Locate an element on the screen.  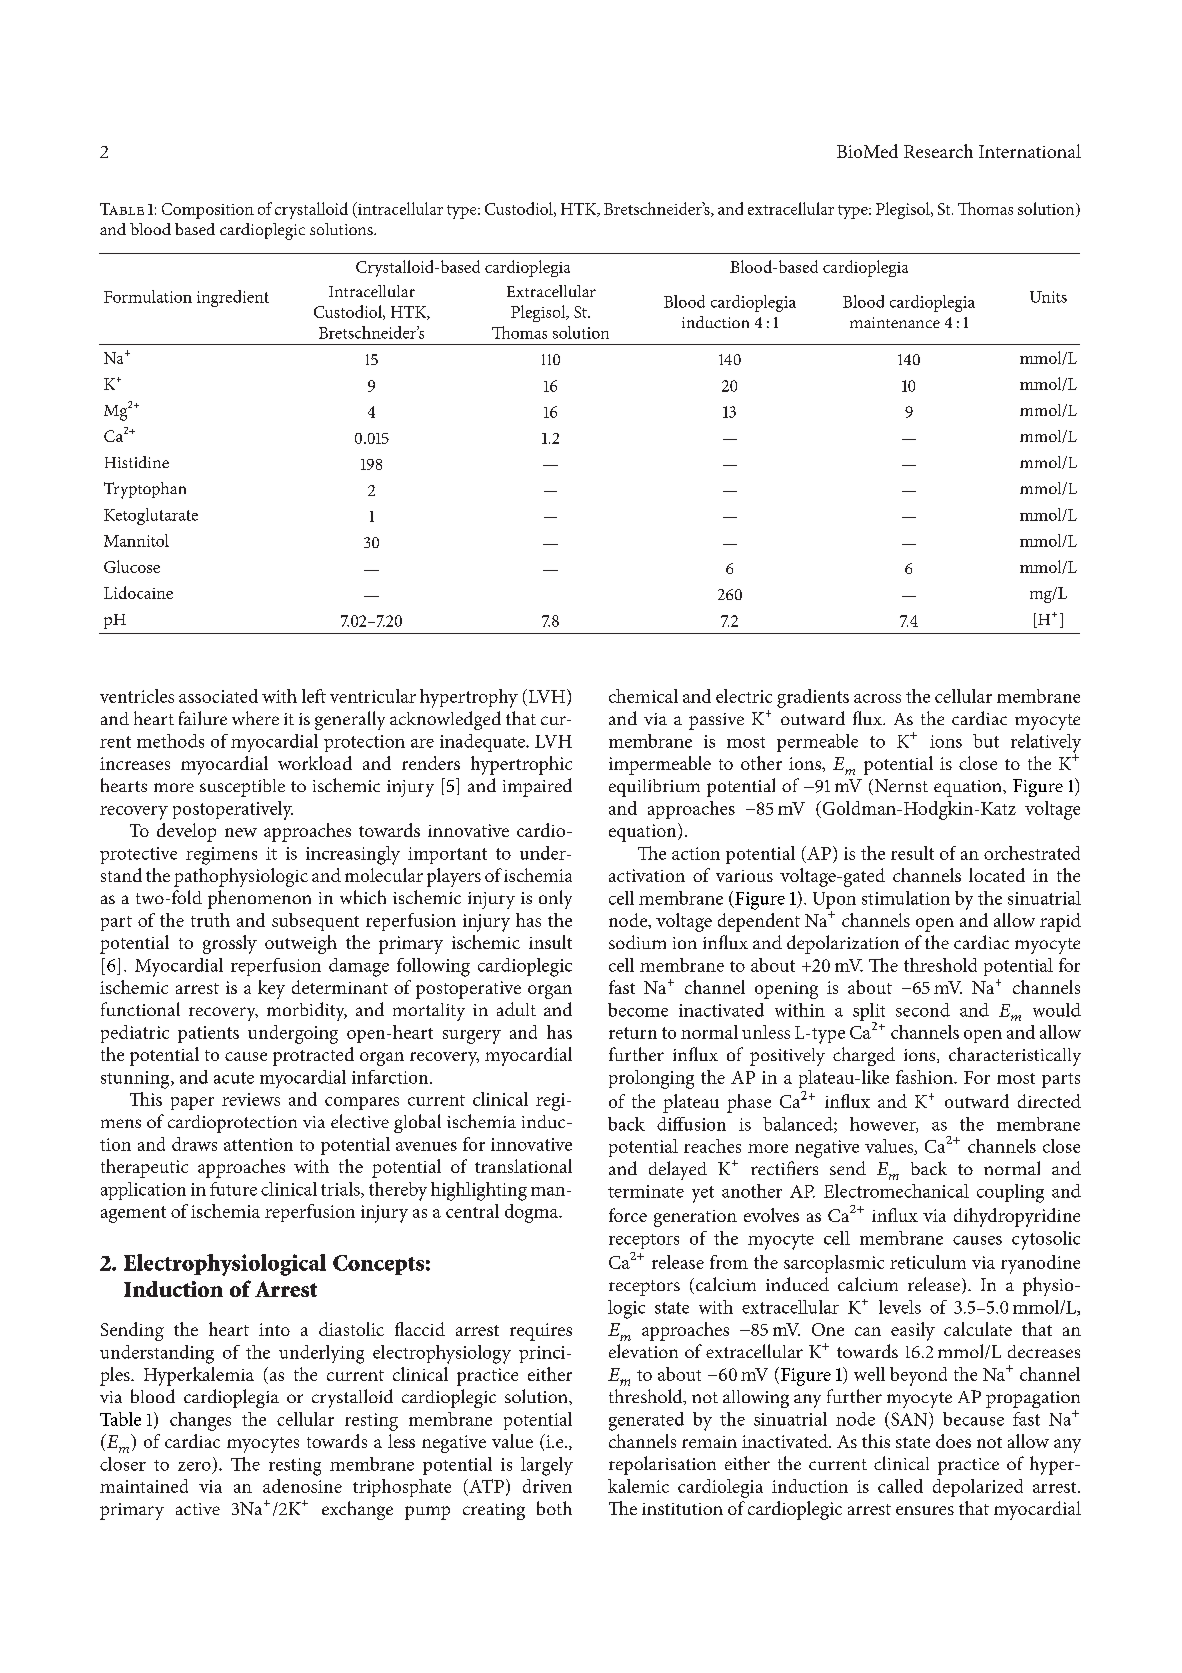
maintenance is located at coordinates (895, 322).
